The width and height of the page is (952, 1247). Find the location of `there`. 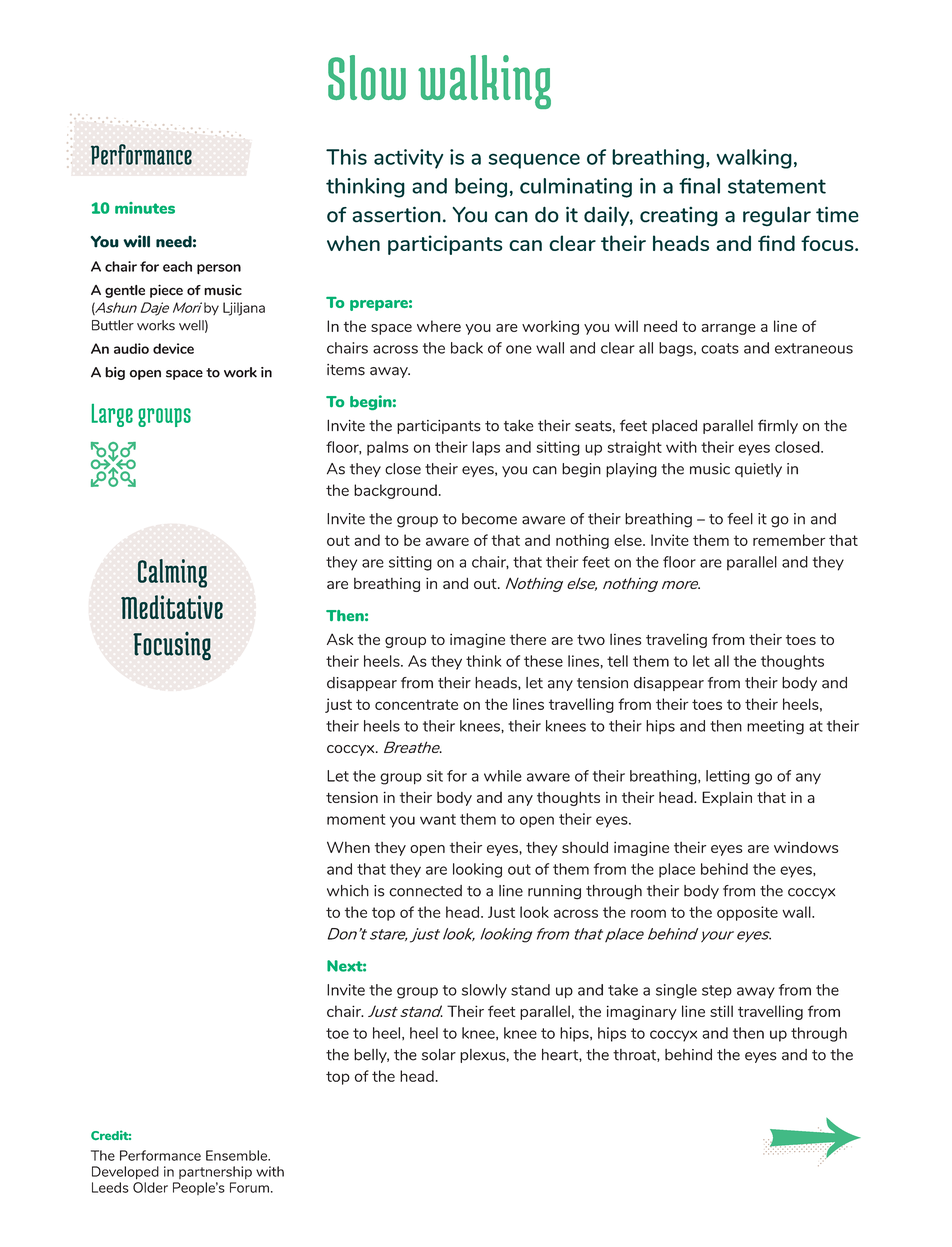

there is located at coordinates (528, 639).
